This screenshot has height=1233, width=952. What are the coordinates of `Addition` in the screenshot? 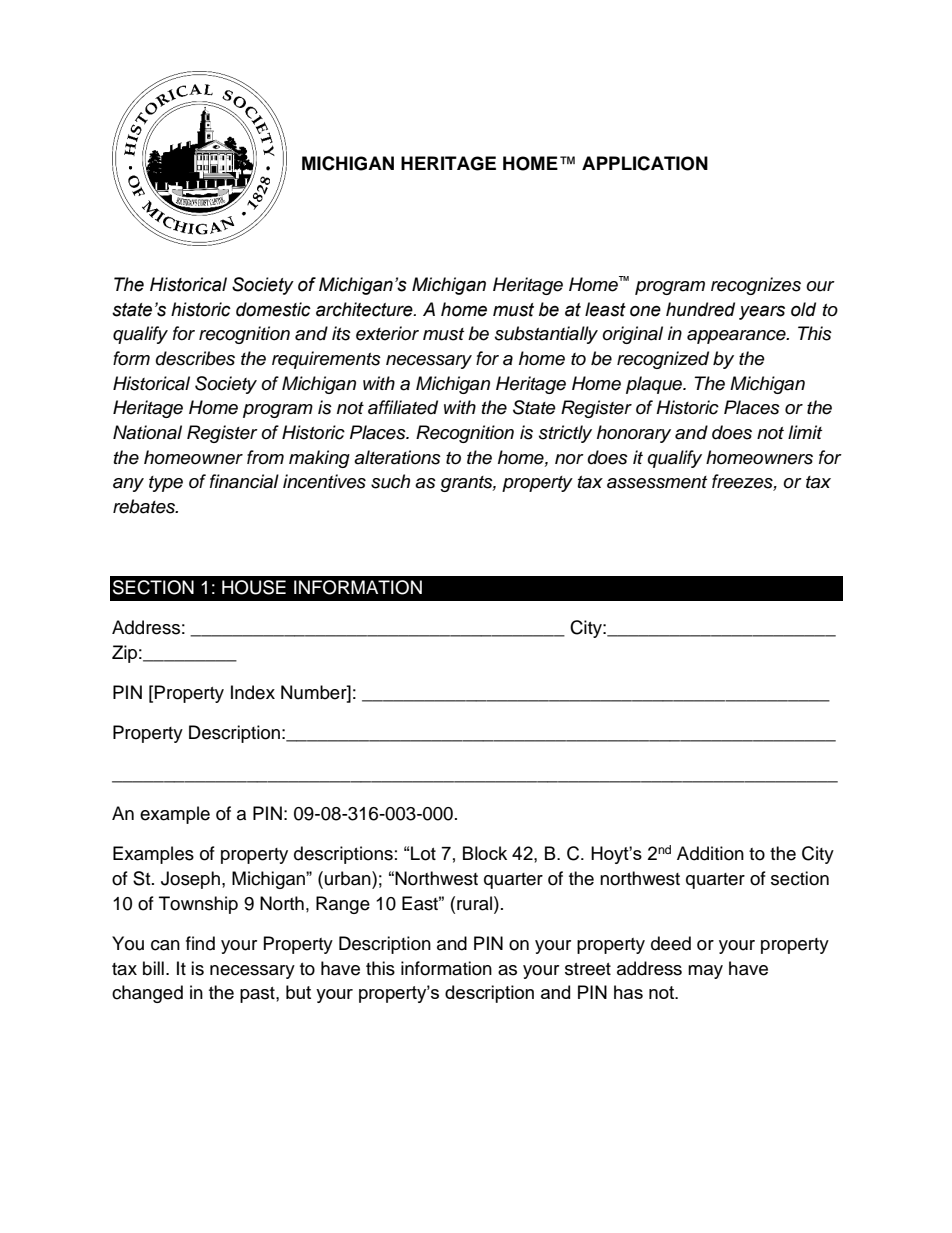 It's located at (710, 853).
